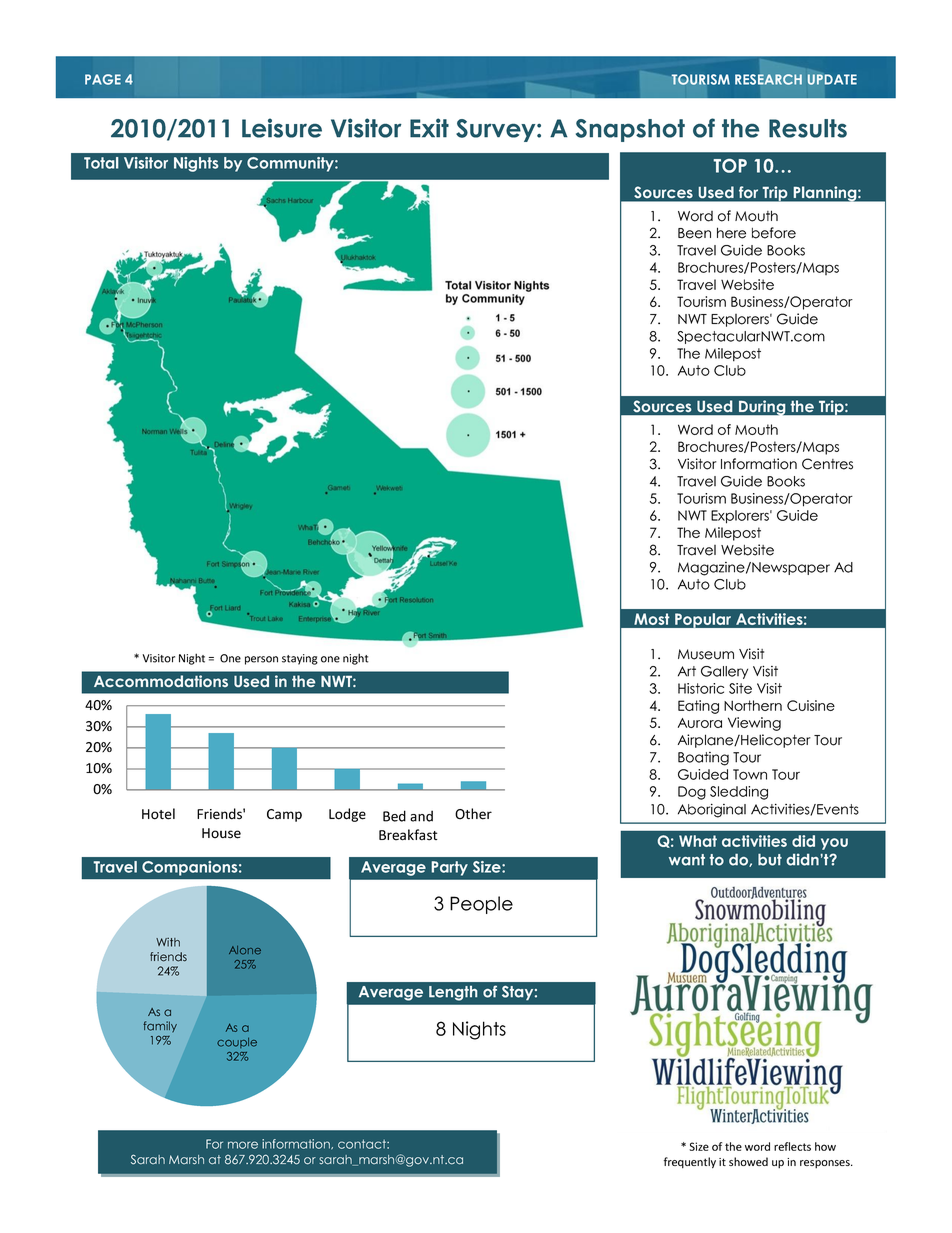 This page has height=1233, width=952. What do you see at coordinates (768, 79) in the page?
I see `RESEARCH` at bounding box center [768, 79].
